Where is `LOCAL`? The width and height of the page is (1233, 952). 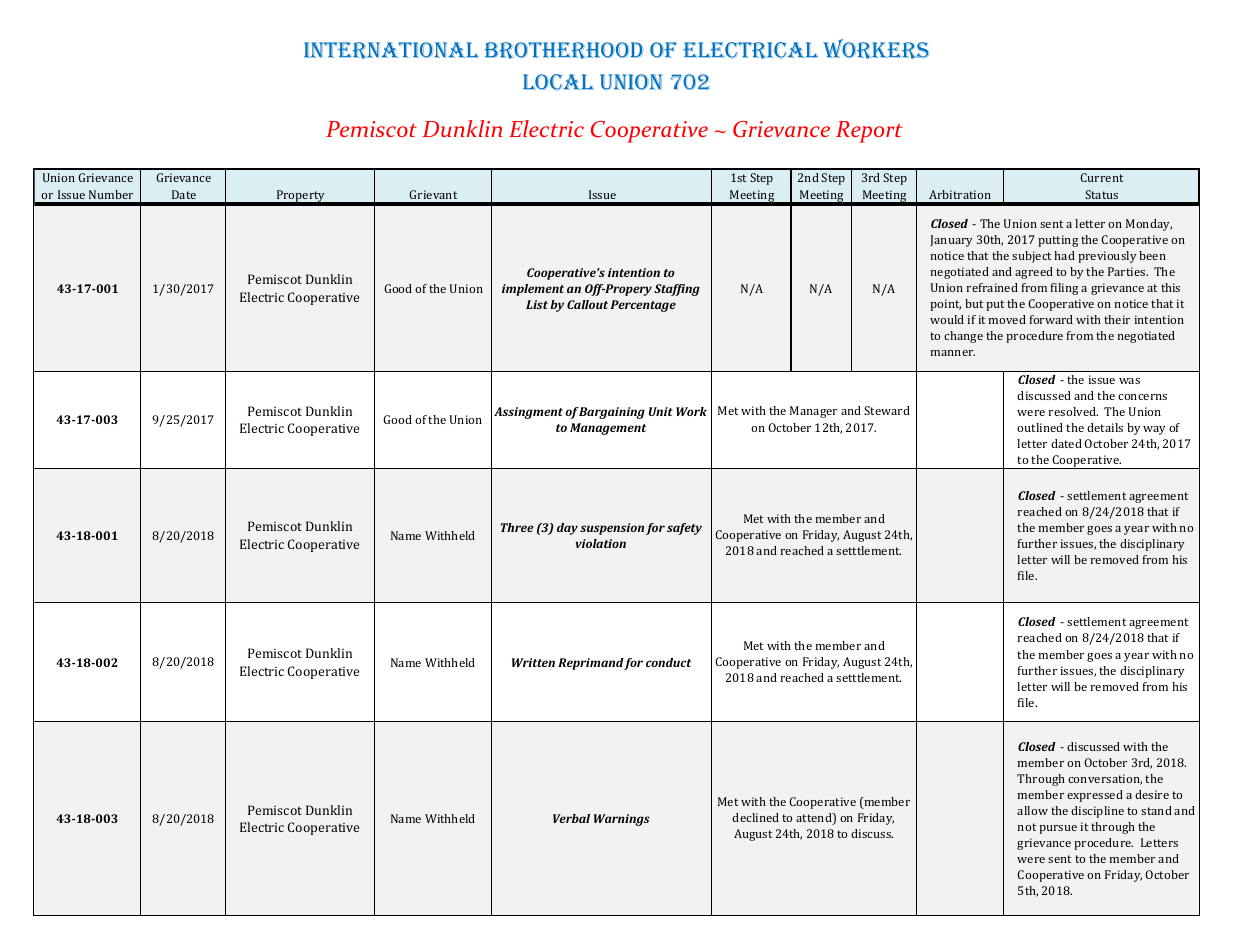
LOCAL is located at coordinates (558, 82).
